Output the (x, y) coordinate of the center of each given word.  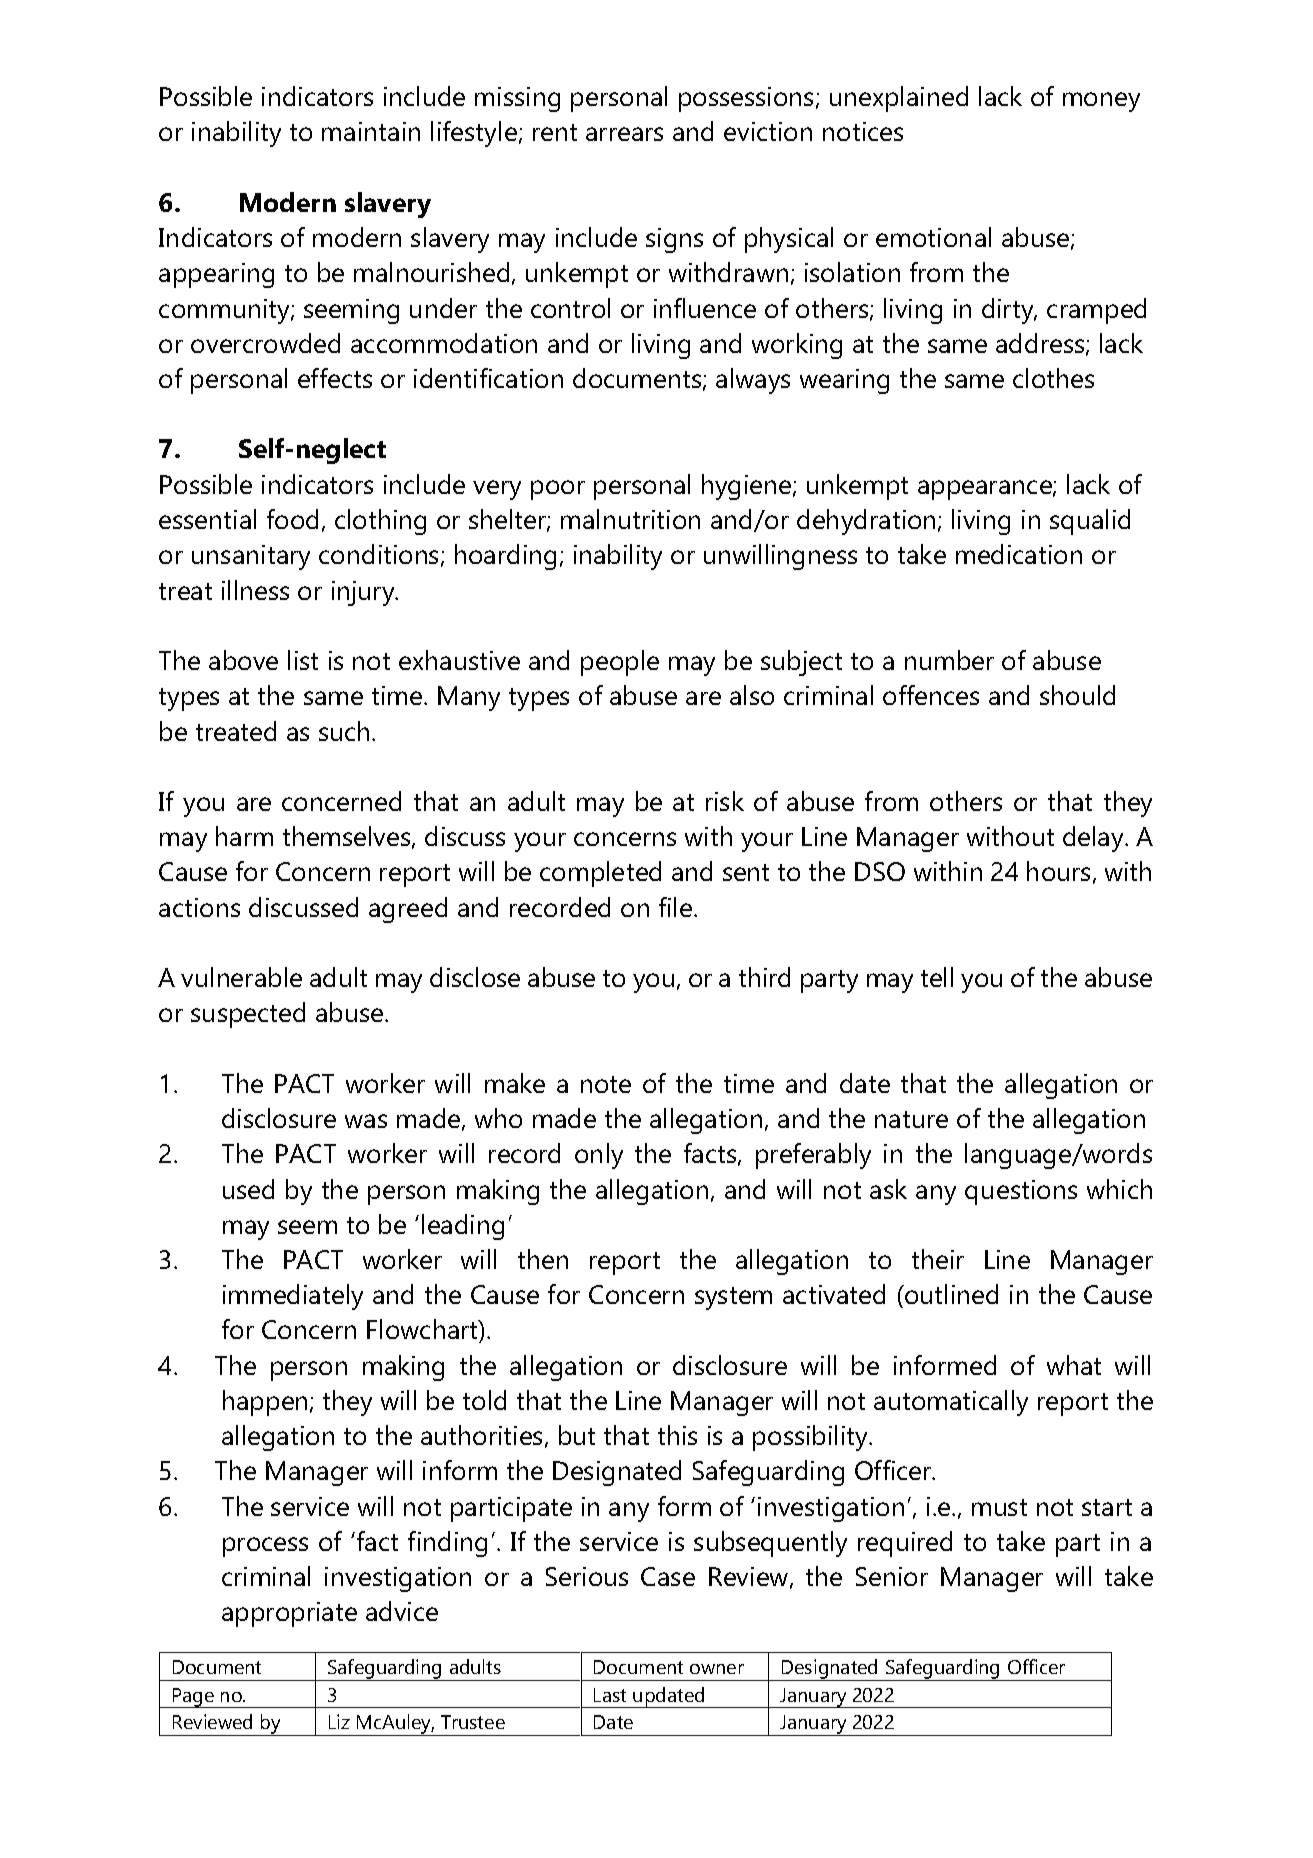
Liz (339, 1721)
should (1077, 695)
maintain (371, 131)
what (1074, 1365)
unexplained (899, 99)
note (606, 1084)
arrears (624, 134)
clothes (1053, 378)
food (292, 519)
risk (725, 801)
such (344, 731)
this (677, 1435)
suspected (248, 1015)
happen (265, 1403)
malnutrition (630, 519)
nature (911, 1119)
